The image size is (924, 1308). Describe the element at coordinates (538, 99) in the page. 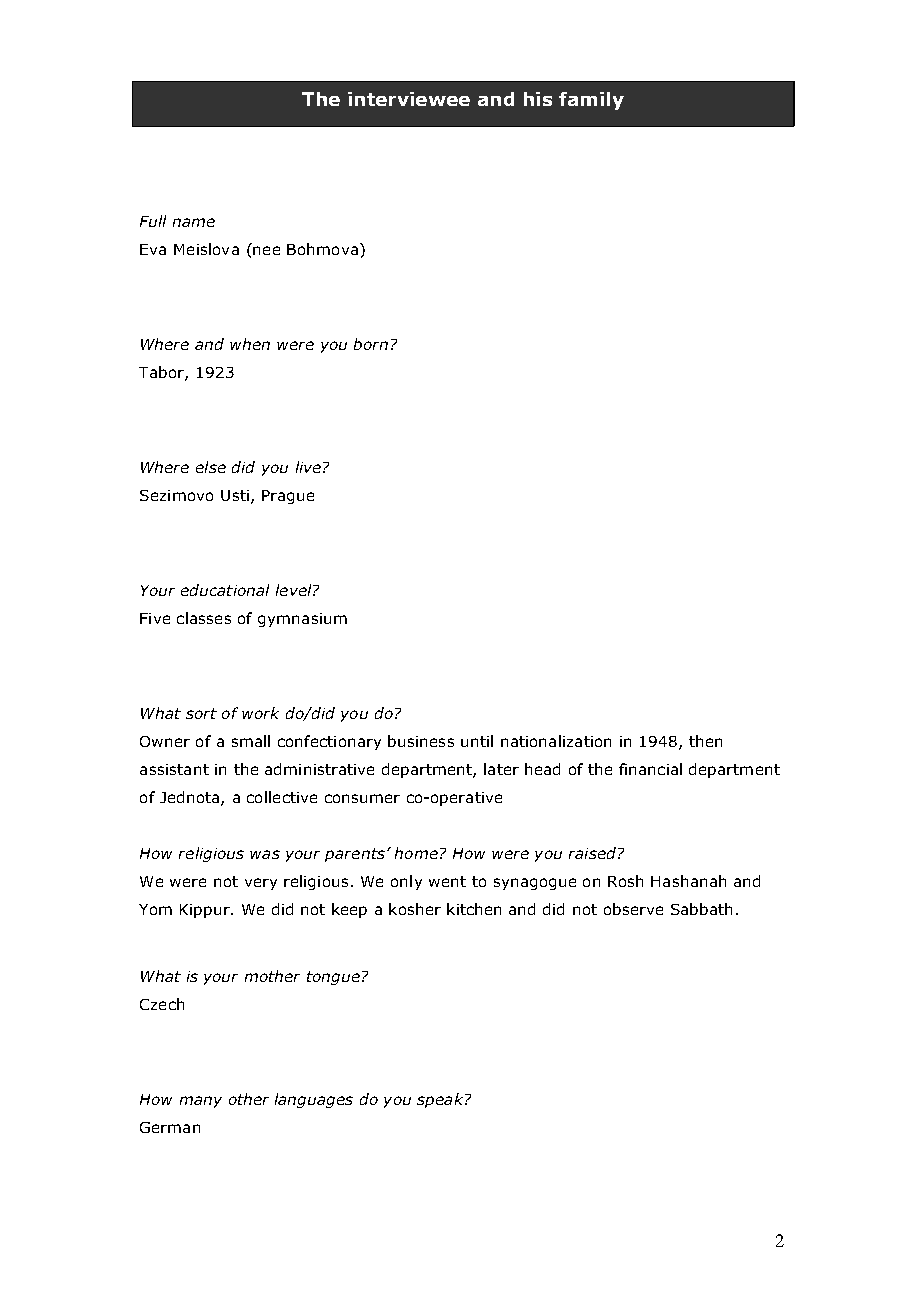

I see `his` at that location.
